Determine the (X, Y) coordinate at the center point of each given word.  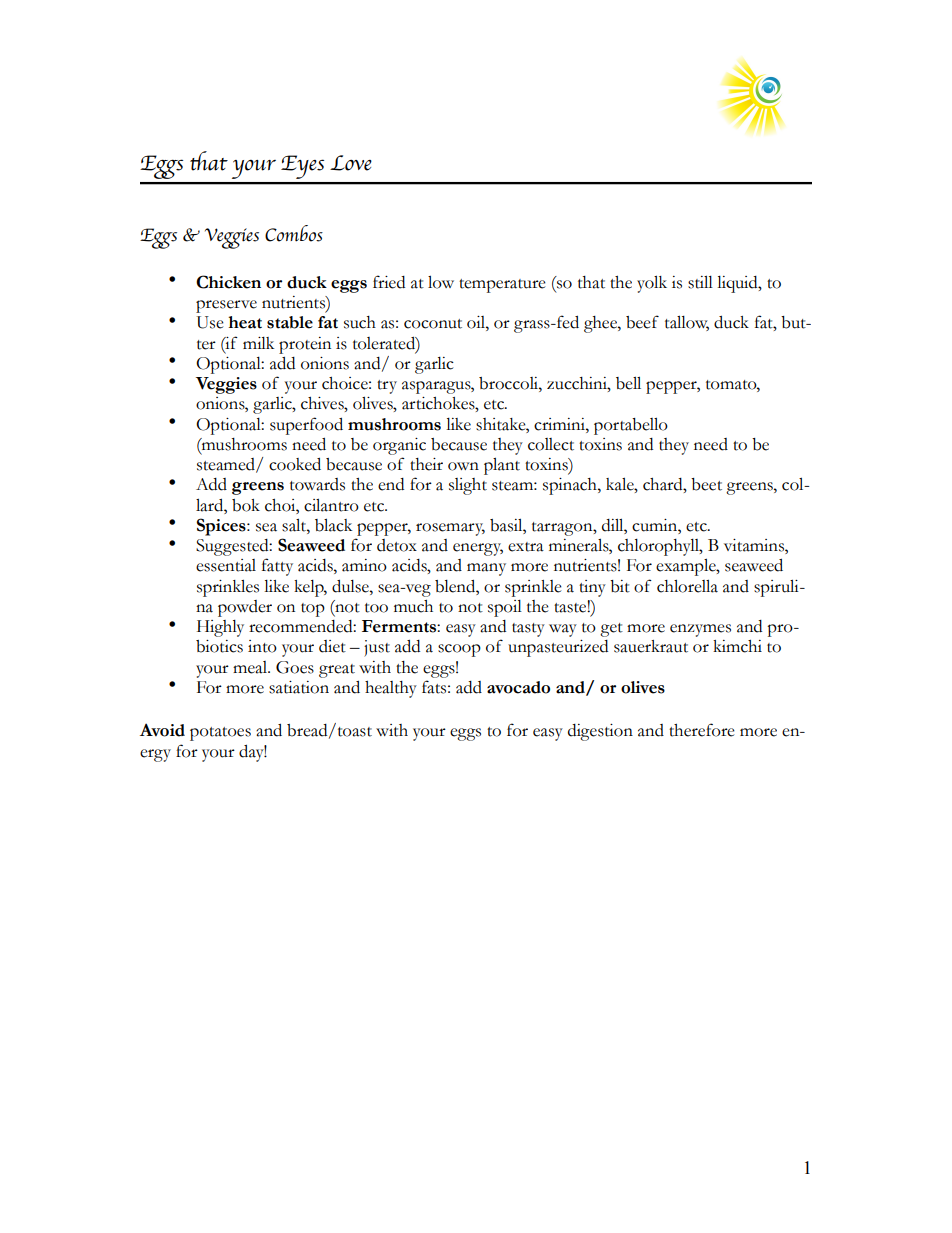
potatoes (220, 734)
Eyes (302, 167)
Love (351, 163)
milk (258, 343)
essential (226, 565)
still (700, 282)
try (387, 387)
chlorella (687, 586)
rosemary (450, 529)
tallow (687, 323)
